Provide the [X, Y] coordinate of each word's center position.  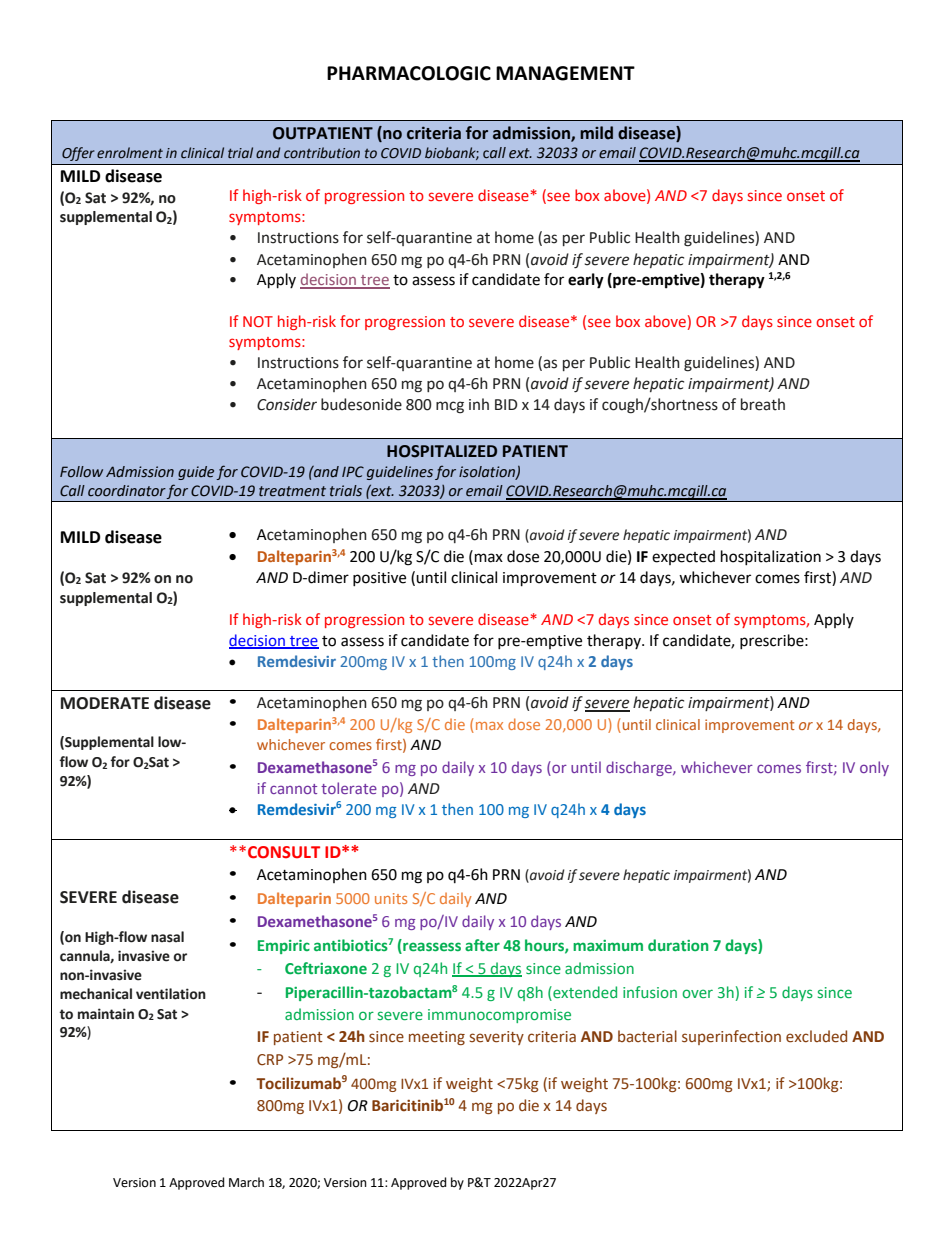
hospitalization [771, 557]
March [246, 1182]
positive [379, 579]
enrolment [130, 153]
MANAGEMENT [565, 73]
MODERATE [105, 703]
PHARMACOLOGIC [409, 73]
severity [497, 1038]
